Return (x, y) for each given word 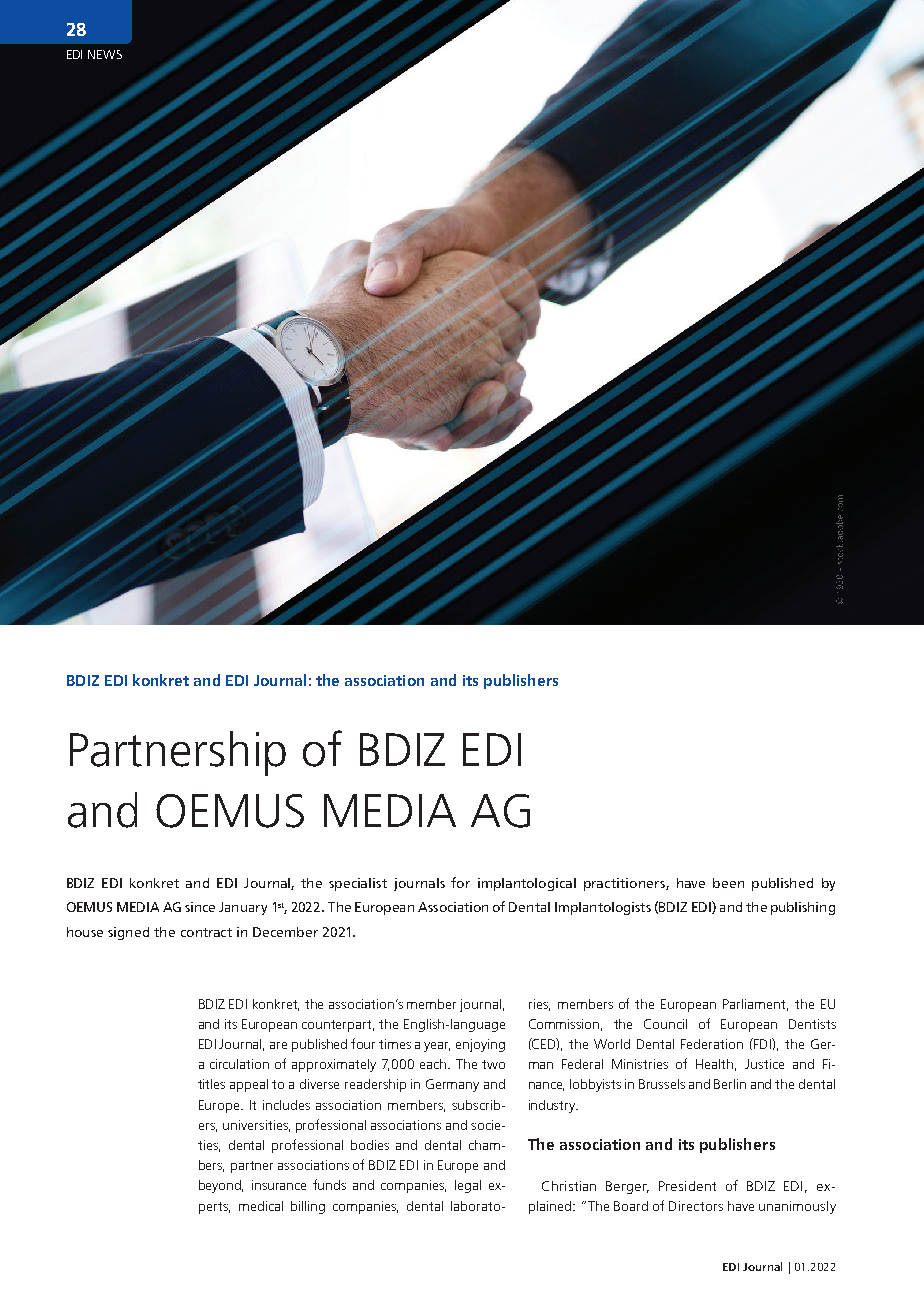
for (460, 882)
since (200, 907)
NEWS (105, 54)
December (285, 932)
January (243, 908)
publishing (803, 908)
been (728, 883)
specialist (358, 884)
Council (665, 1024)
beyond (221, 1186)
